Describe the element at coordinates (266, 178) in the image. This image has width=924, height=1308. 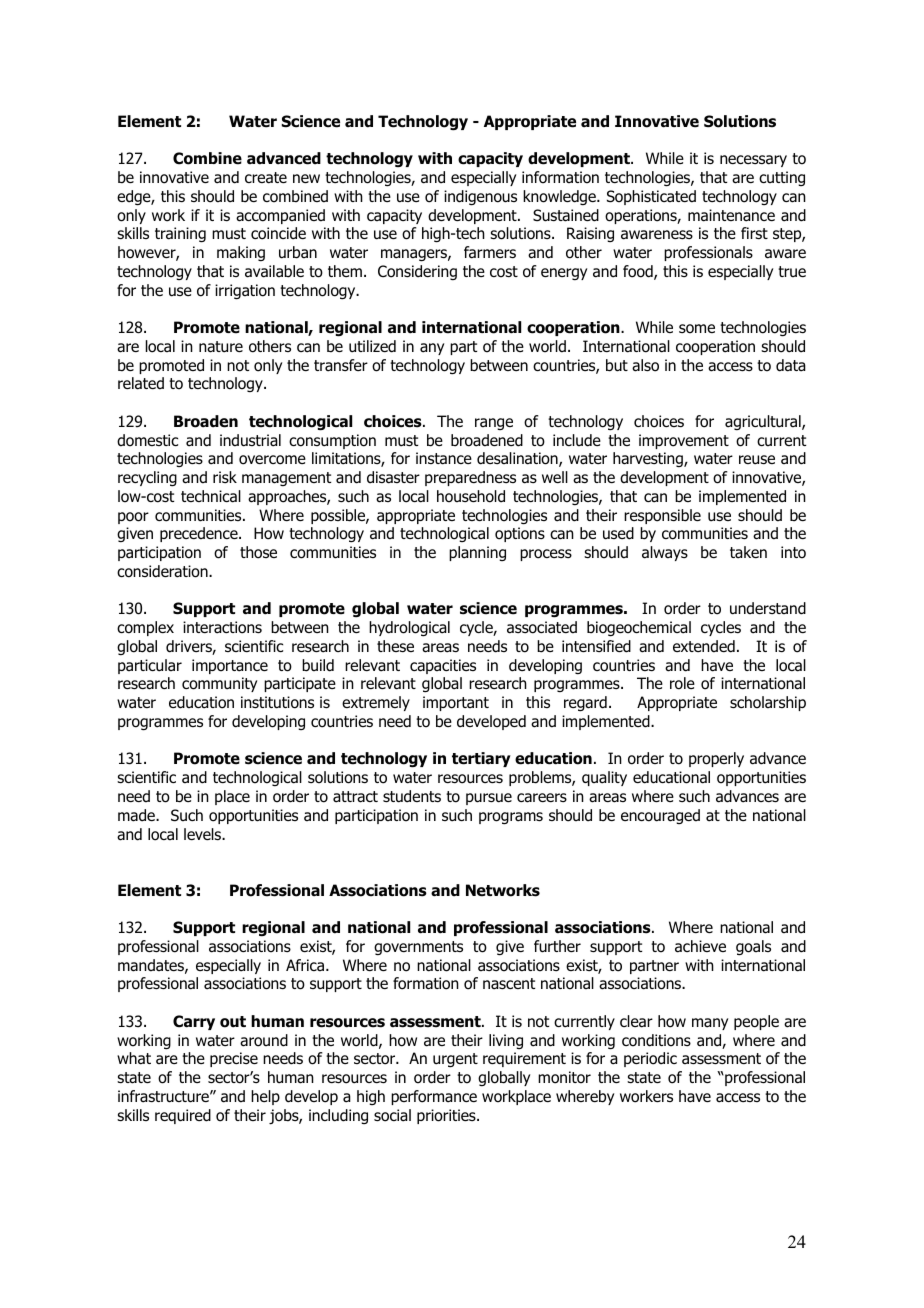
I see `create` at that location.
